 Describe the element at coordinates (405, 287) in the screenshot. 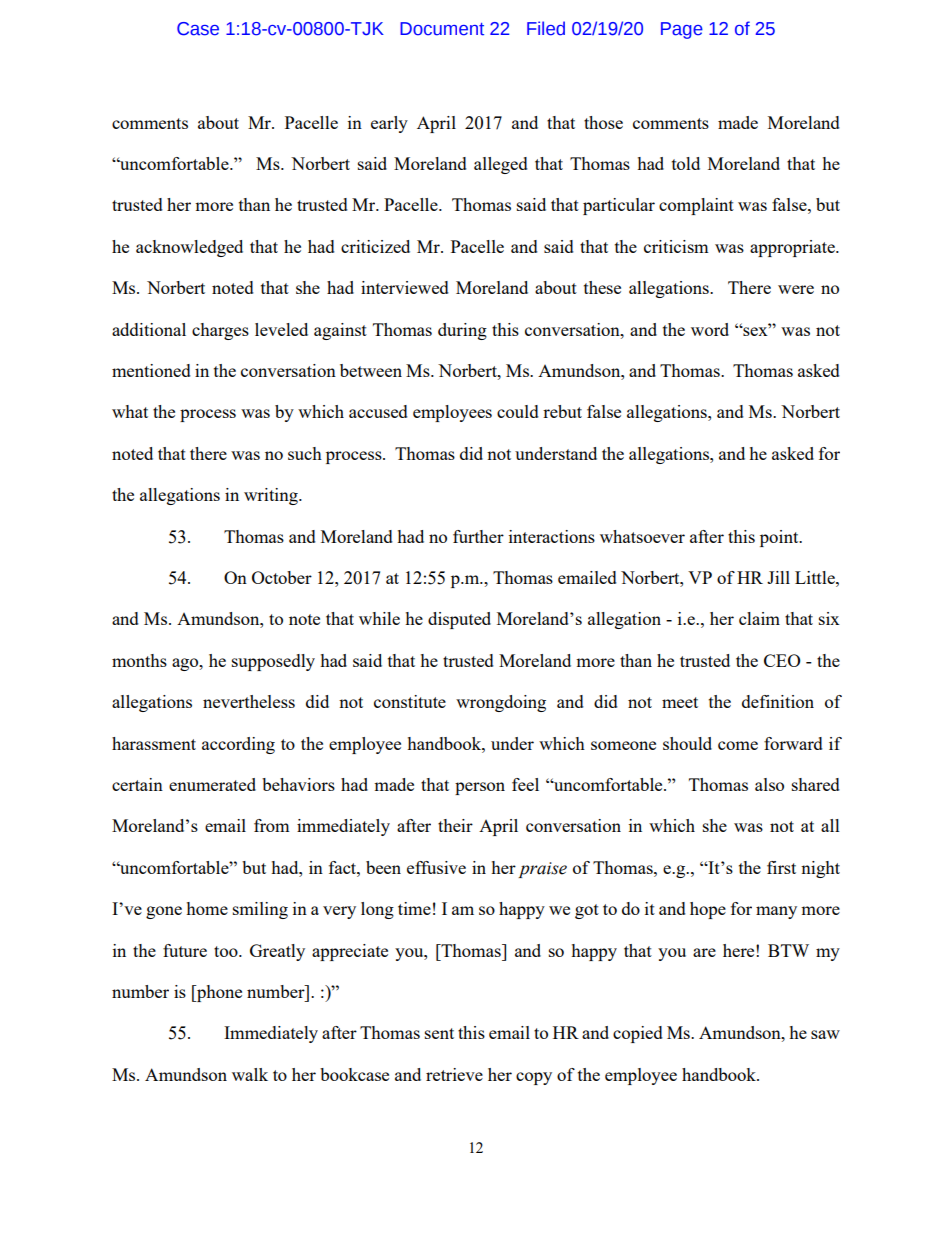

I see `interviewed` at that location.
